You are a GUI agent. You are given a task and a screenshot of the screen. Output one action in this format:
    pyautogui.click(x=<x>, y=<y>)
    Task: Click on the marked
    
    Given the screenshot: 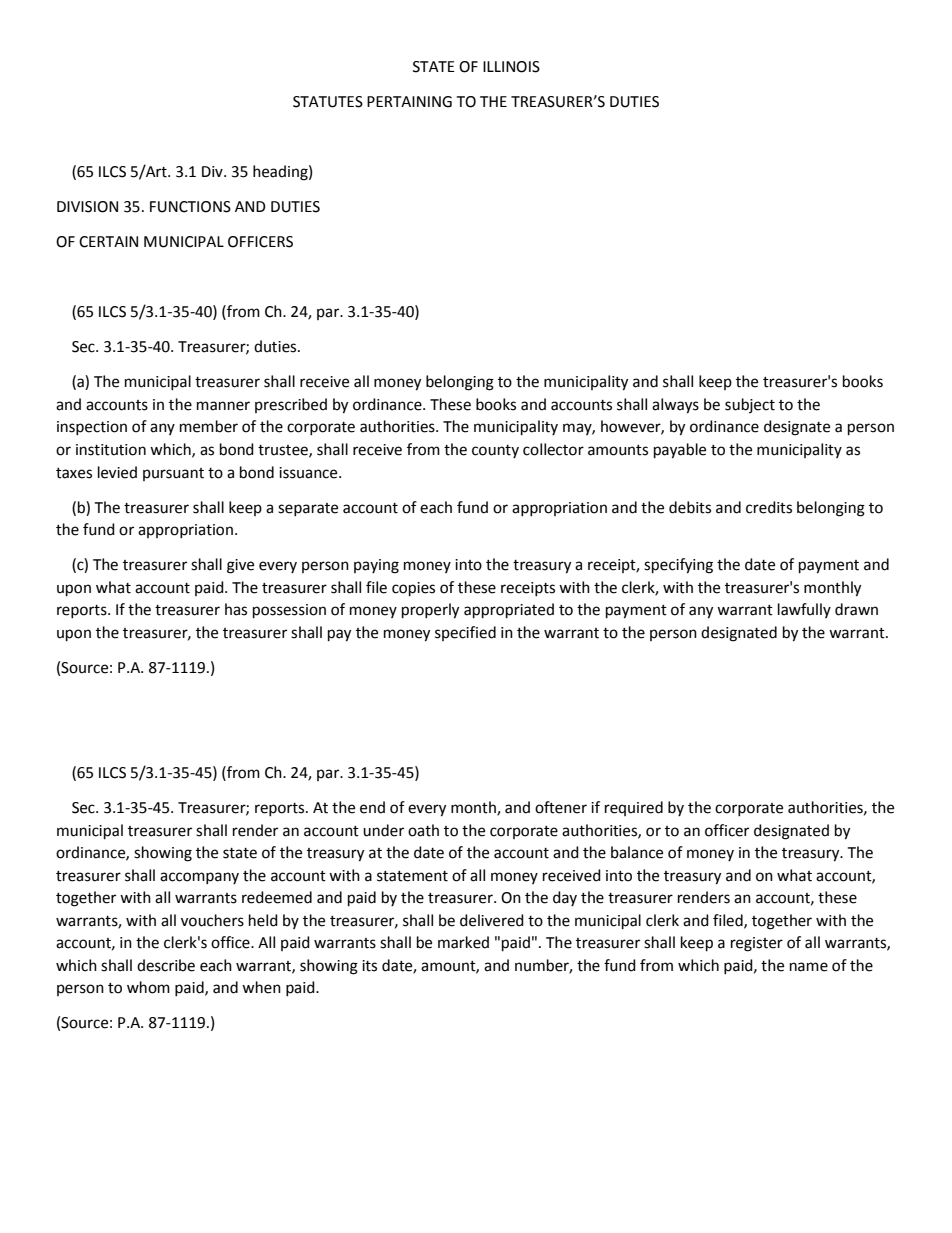 What is the action you would take?
    pyautogui.click(x=463, y=942)
